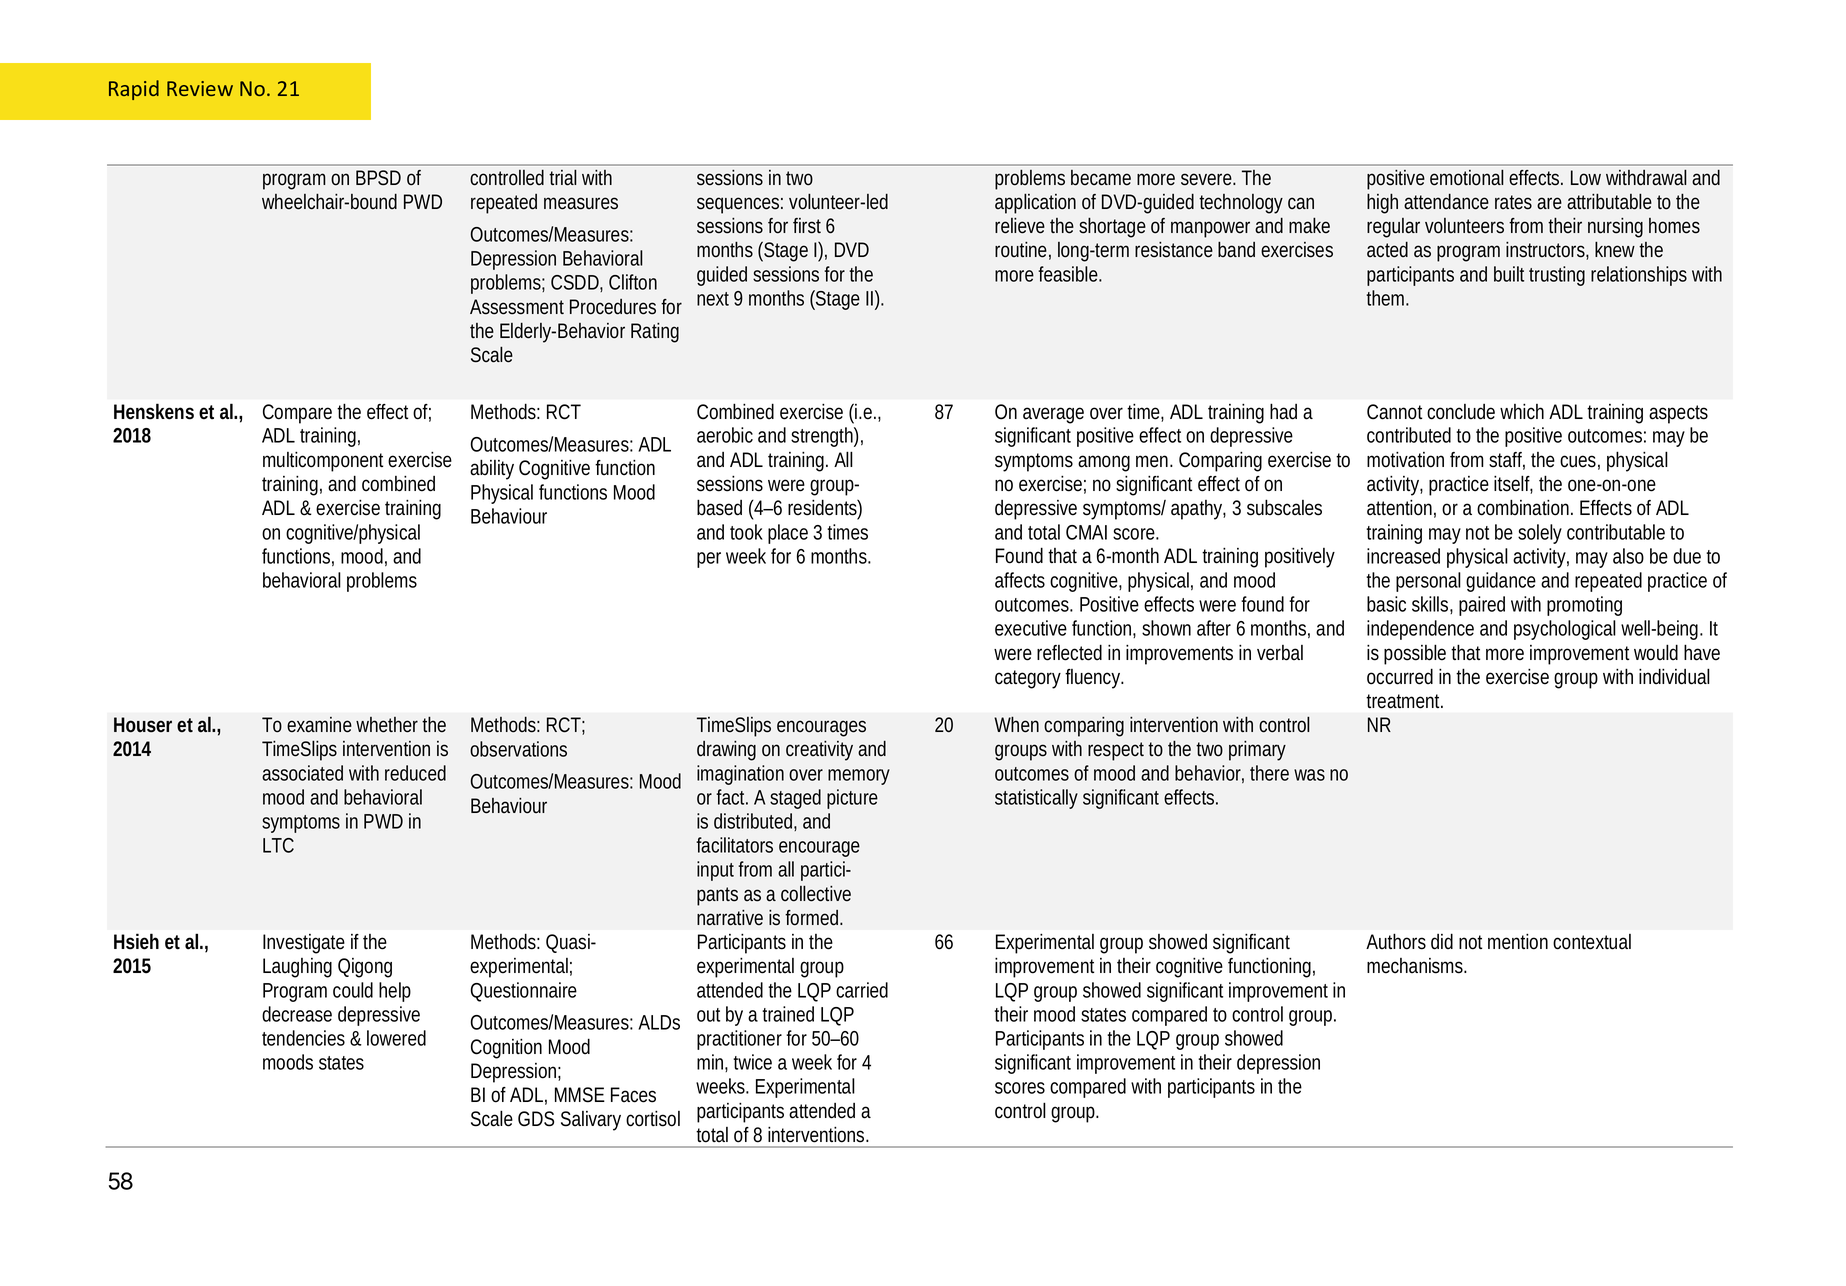 The height and width of the image is (1286, 1846). What do you see at coordinates (852, 799) in the image?
I see `picture` at bounding box center [852, 799].
